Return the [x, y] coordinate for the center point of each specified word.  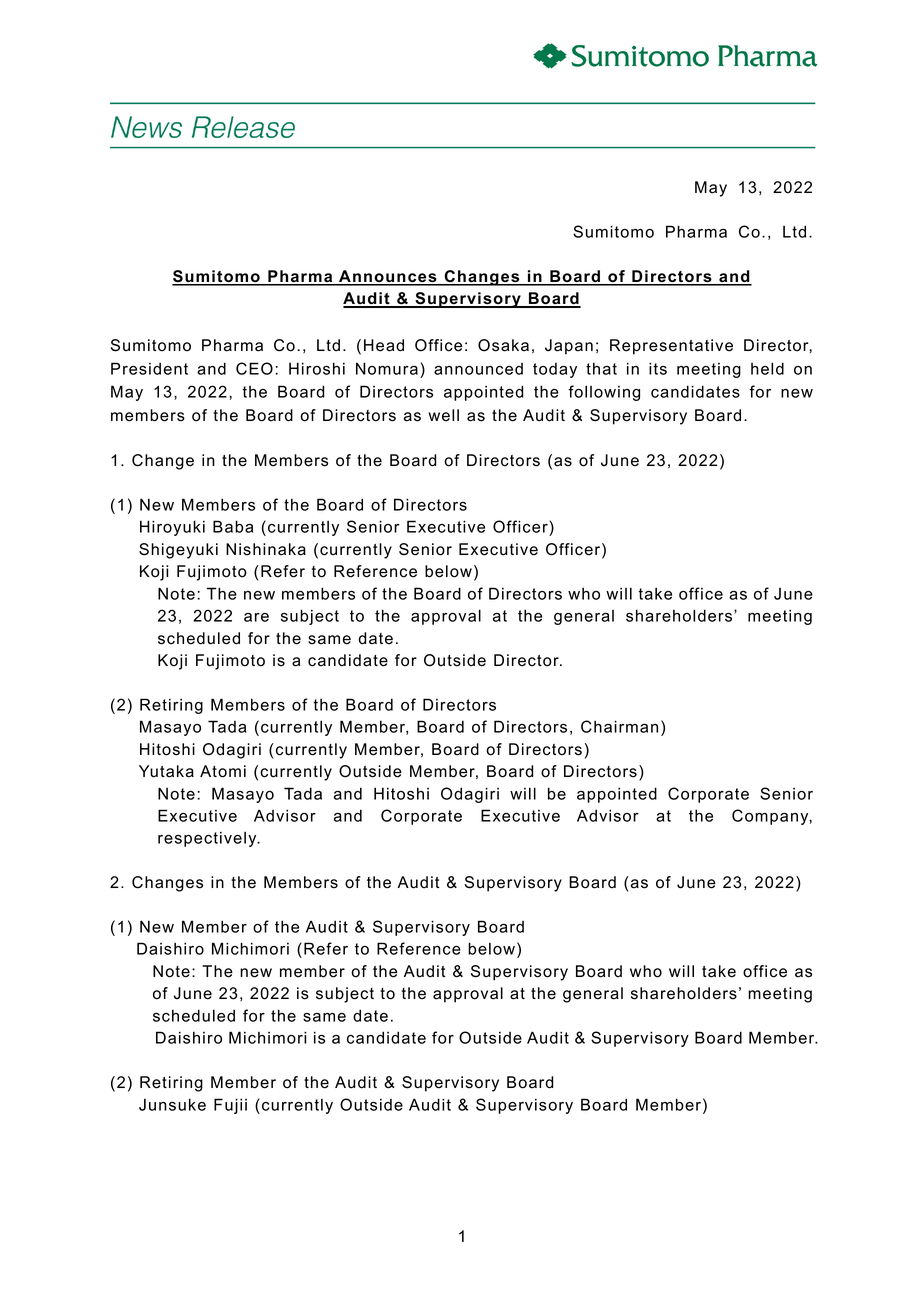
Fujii [230, 1106]
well [443, 415]
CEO [254, 368]
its [658, 368]
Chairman [619, 726]
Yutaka [166, 771]
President [149, 368]
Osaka [503, 345]
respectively [208, 839]
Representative [671, 347]
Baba [233, 526]
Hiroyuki [172, 528]
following [604, 393]
